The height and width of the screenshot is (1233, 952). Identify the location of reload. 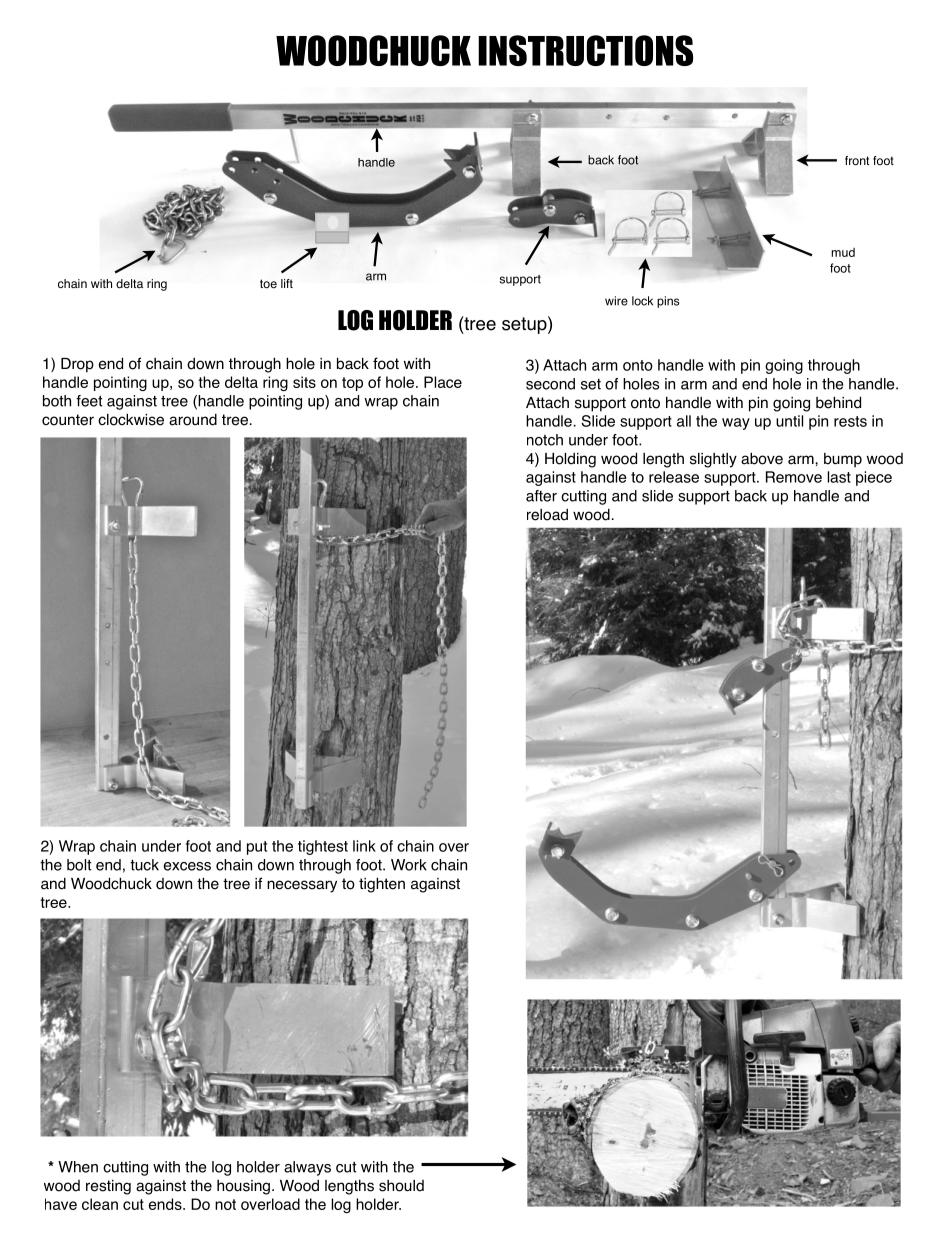
(547, 515).
